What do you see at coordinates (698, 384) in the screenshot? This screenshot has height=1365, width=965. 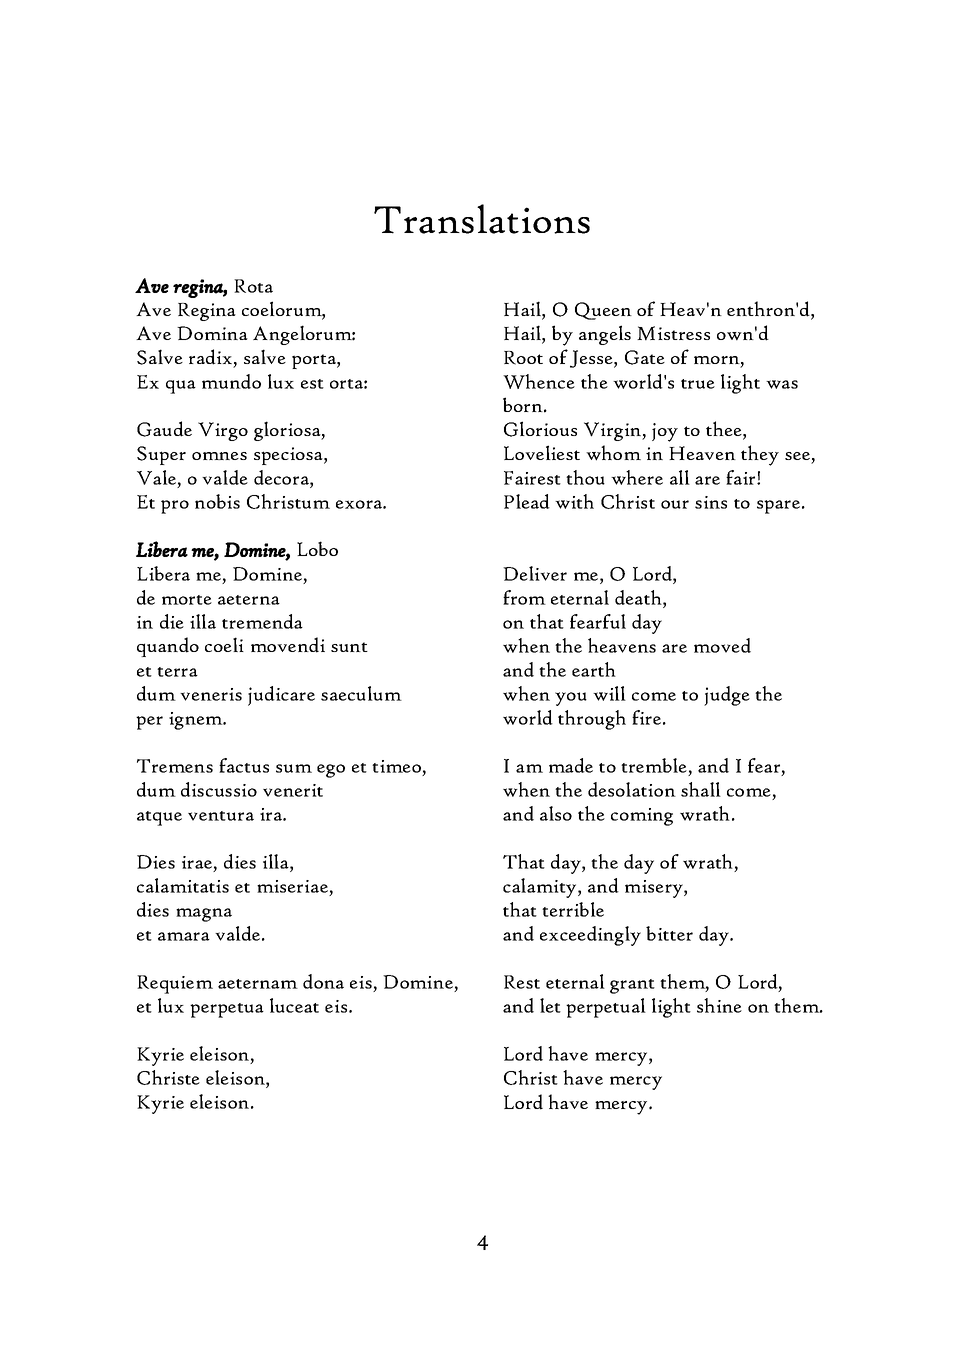 I see `true` at bounding box center [698, 384].
